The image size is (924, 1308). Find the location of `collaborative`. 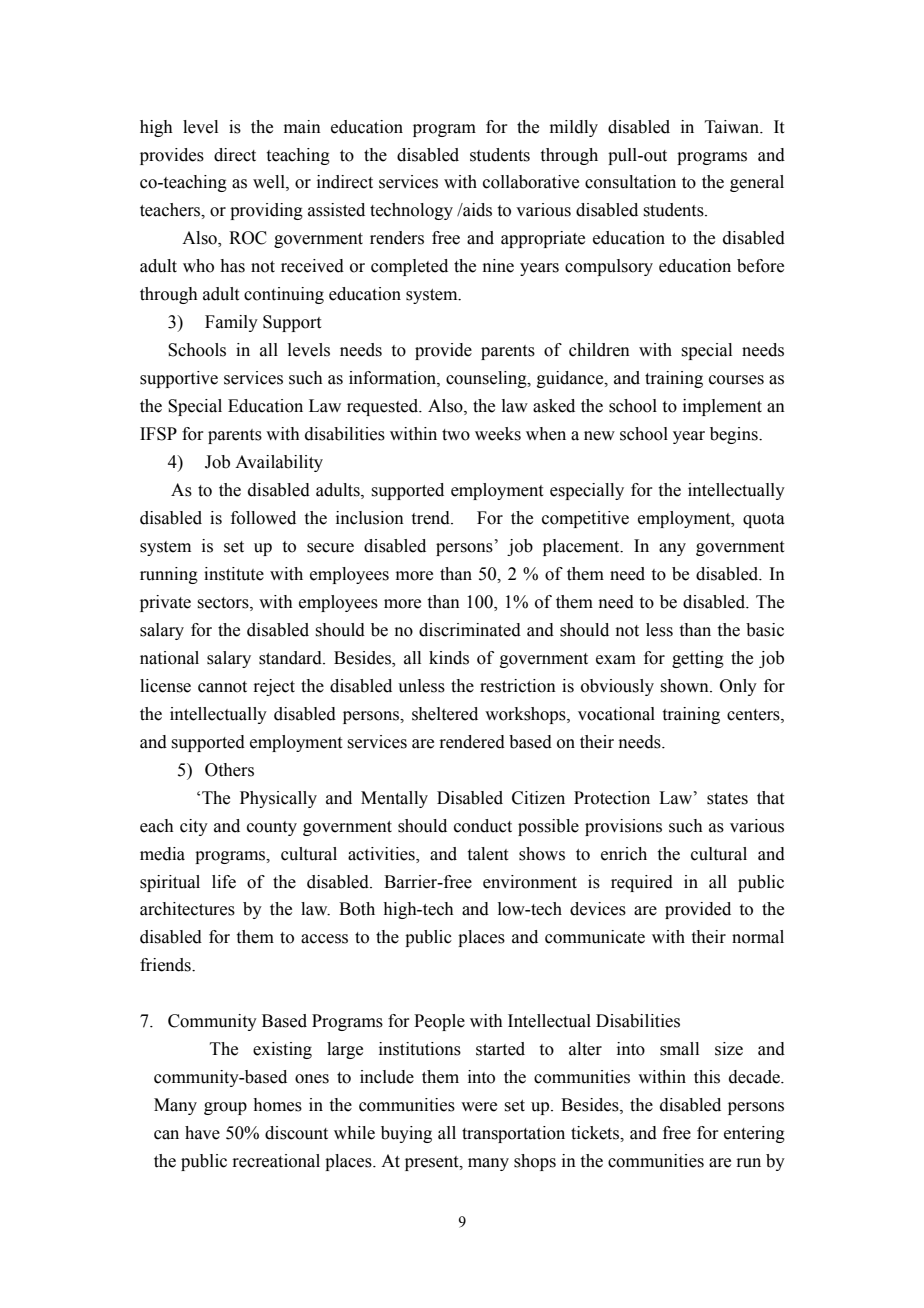

collaborative is located at coordinates (531, 182).
